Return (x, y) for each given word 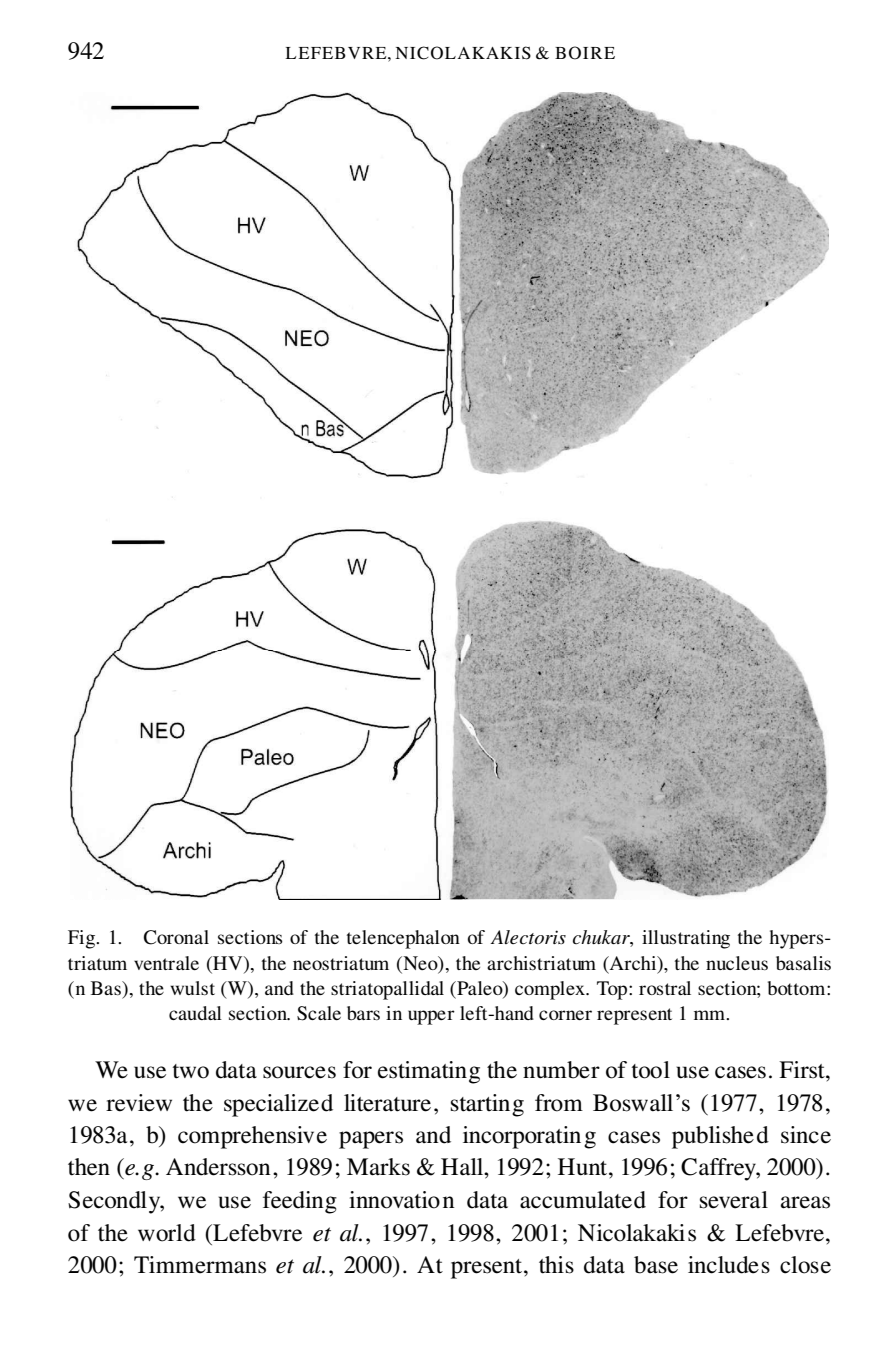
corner (565, 1015)
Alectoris (528, 937)
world (167, 1233)
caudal (195, 1013)
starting (487, 1105)
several (734, 1200)
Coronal (176, 937)
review (139, 1103)
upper (431, 1017)
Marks (378, 1167)
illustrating (686, 939)
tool (651, 1070)
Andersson (218, 1167)
